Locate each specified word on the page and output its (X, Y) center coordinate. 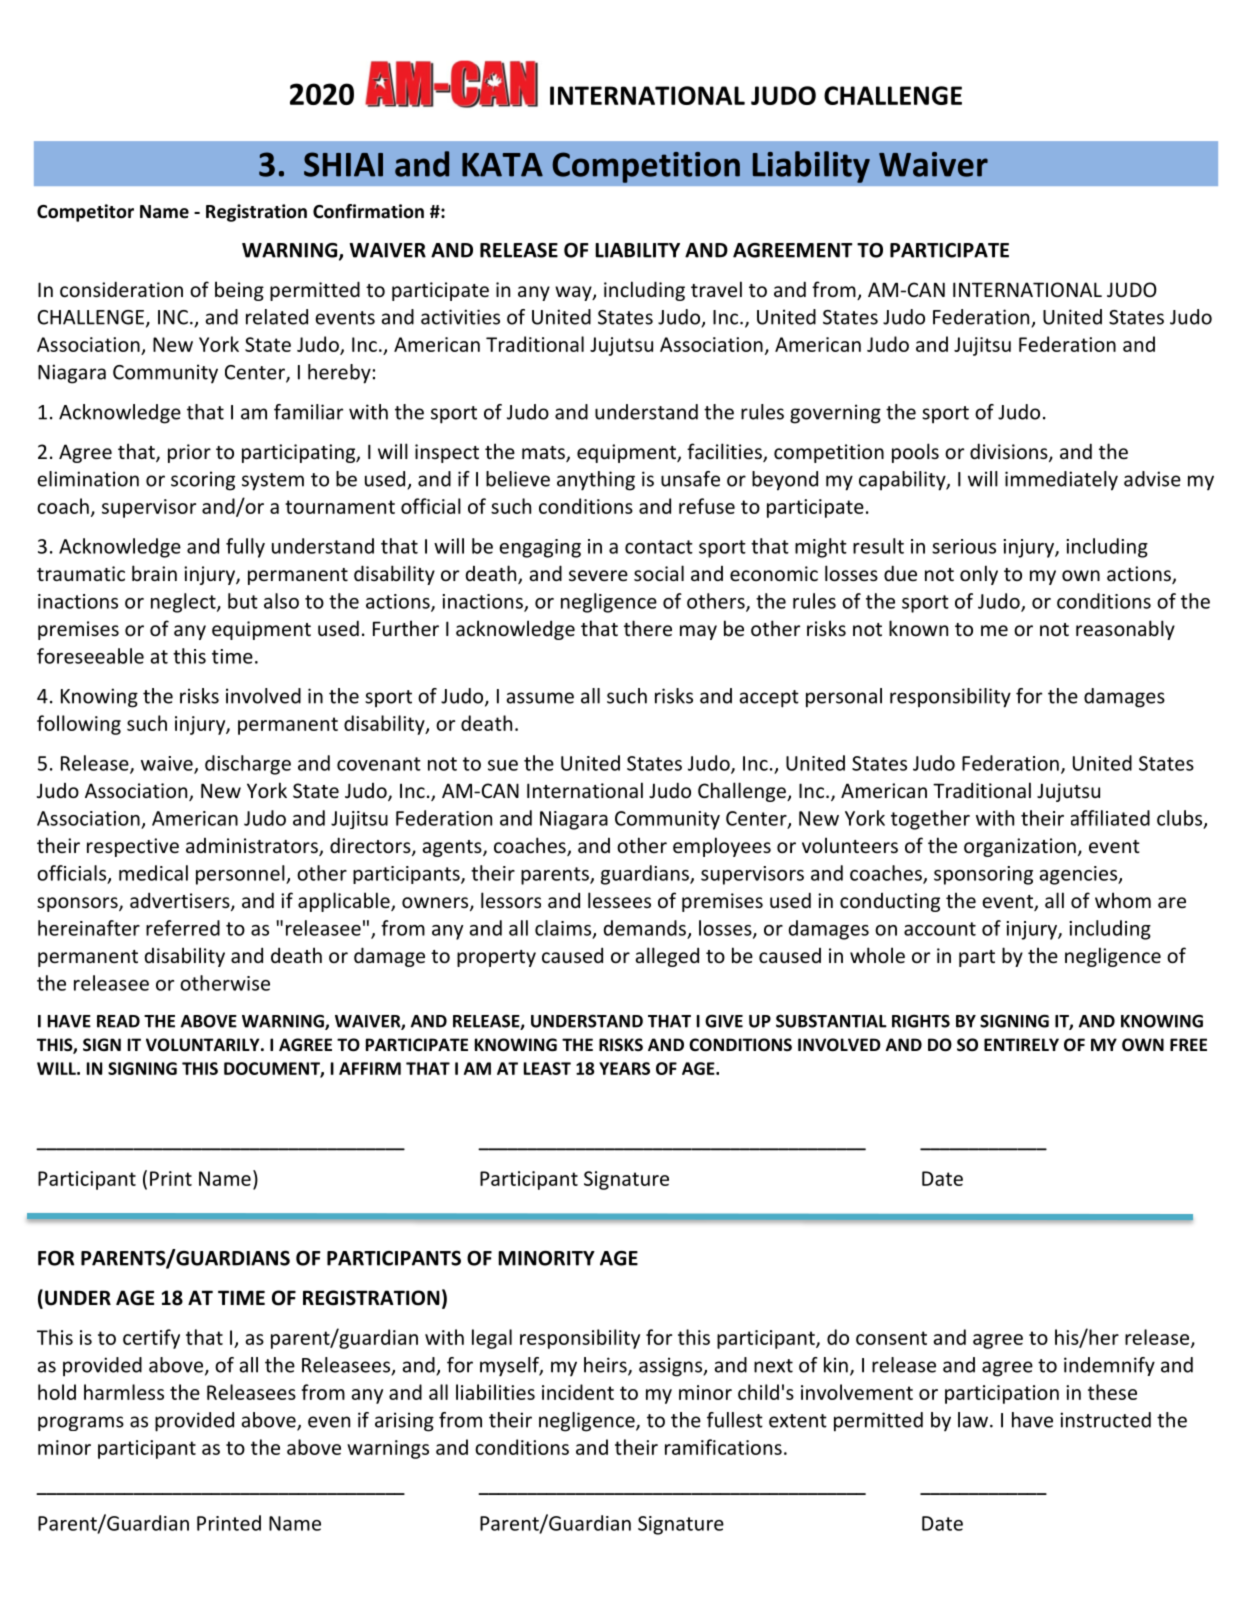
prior (189, 453)
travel (716, 289)
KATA (502, 165)
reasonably (1125, 630)
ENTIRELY (1021, 1044)
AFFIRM (370, 1068)
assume (540, 698)
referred (183, 928)
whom (1123, 900)
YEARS (624, 1068)
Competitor (85, 213)
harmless (124, 1392)
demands (645, 928)
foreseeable (90, 656)
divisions (1010, 452)
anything (596, 481)
